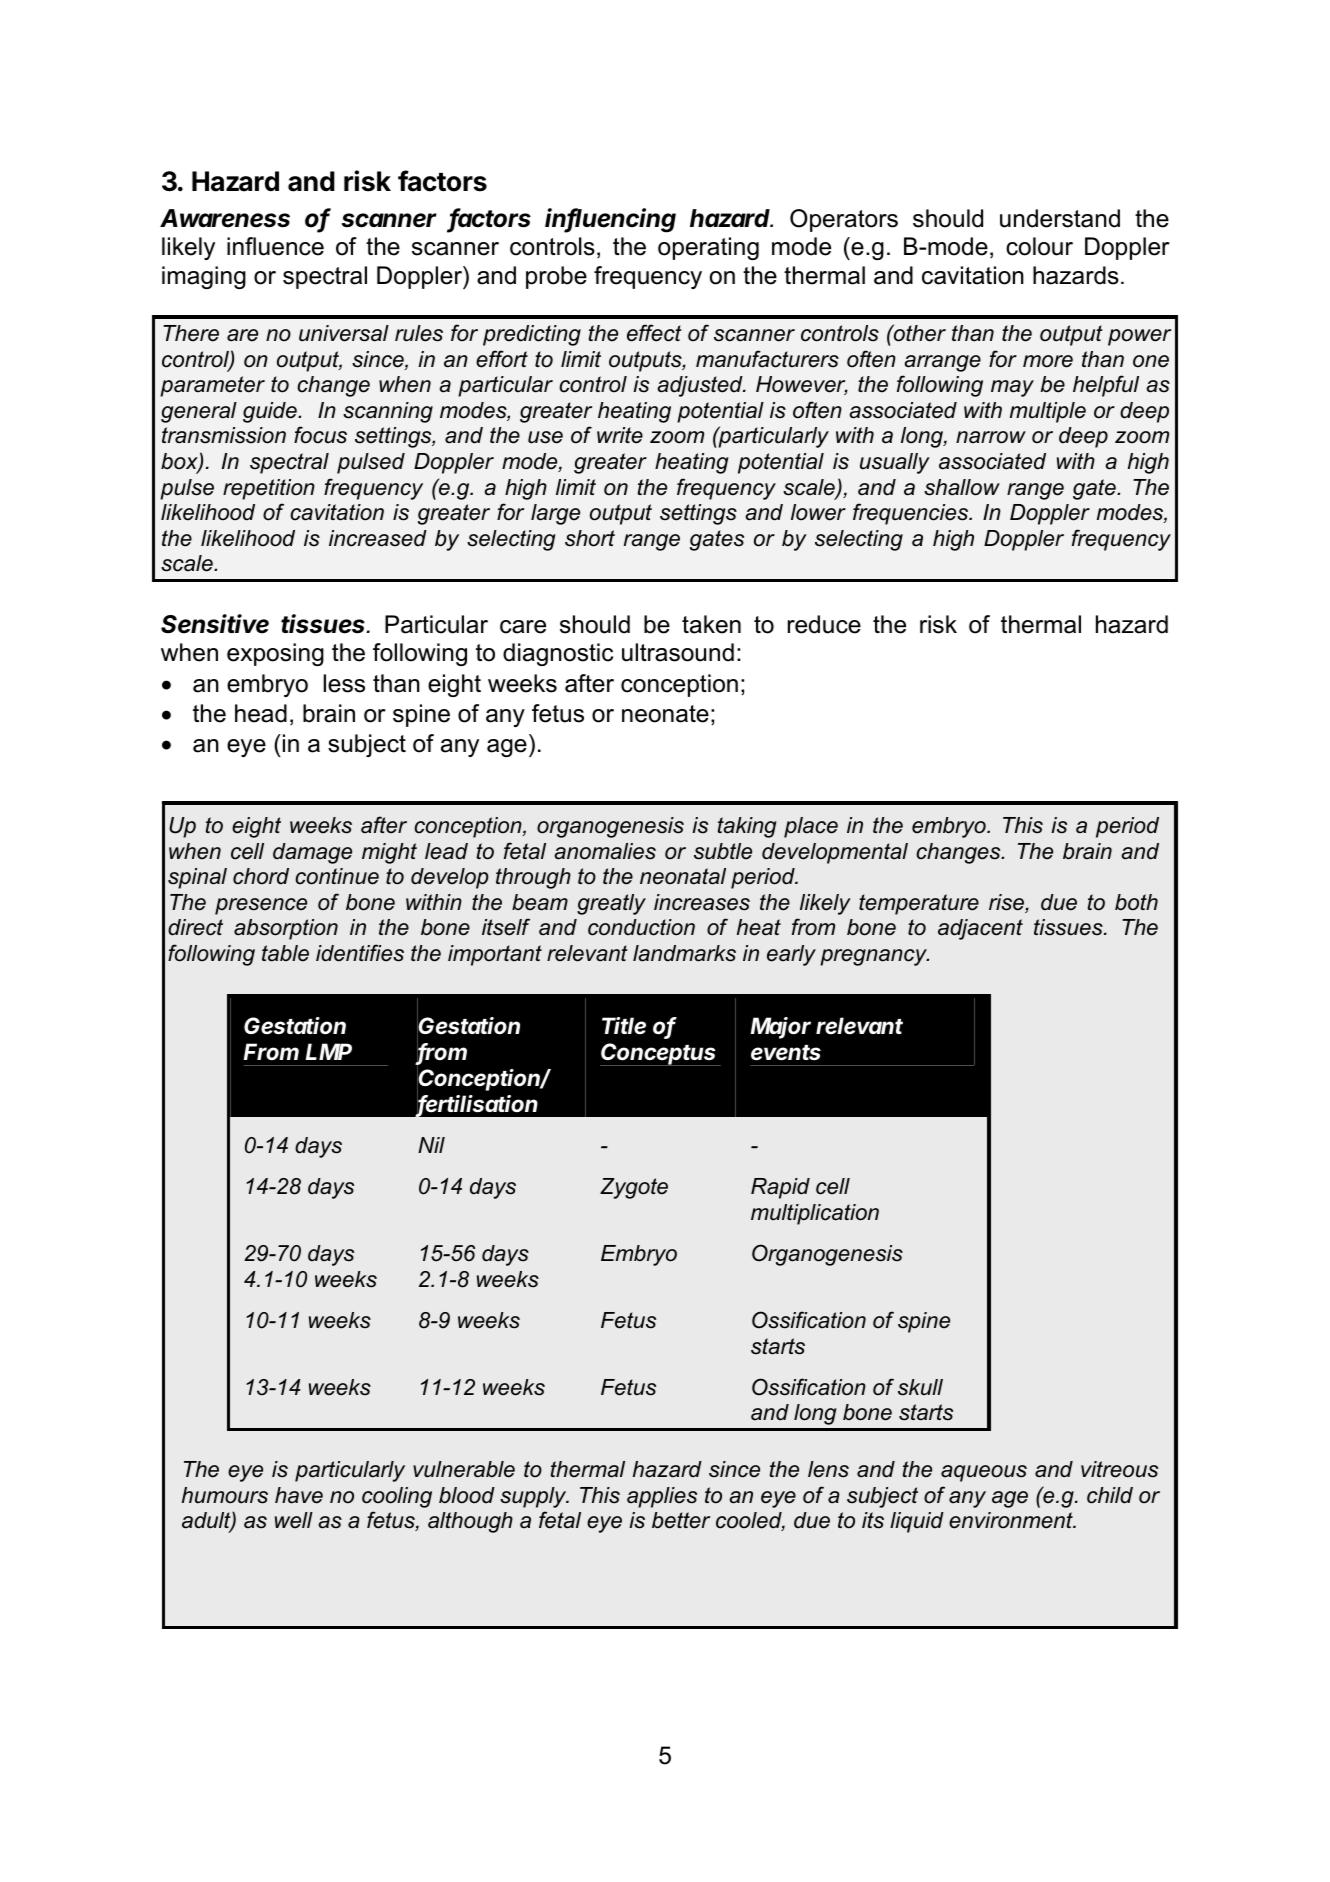 The height and width of the image is (1882, 1330). What do you see at coordinates (683, 876) in the image?
I see `neonatal` at bounding box center [683, 876].
